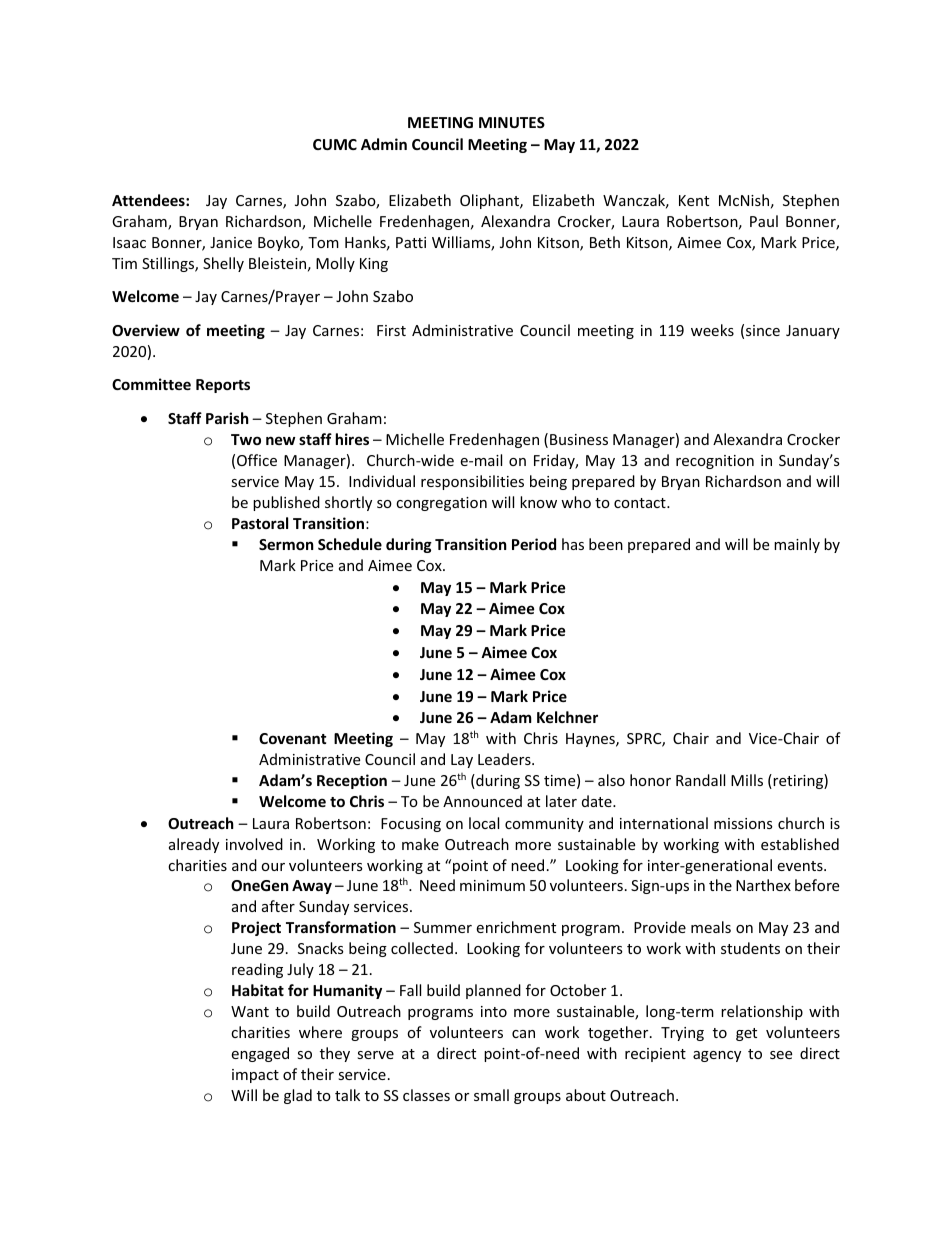 This screenshot has height=1233, width=952. What do you see at coordinates (491, 1095) in the screenshot?
I see `small` at bounding box center [491, 1095].
